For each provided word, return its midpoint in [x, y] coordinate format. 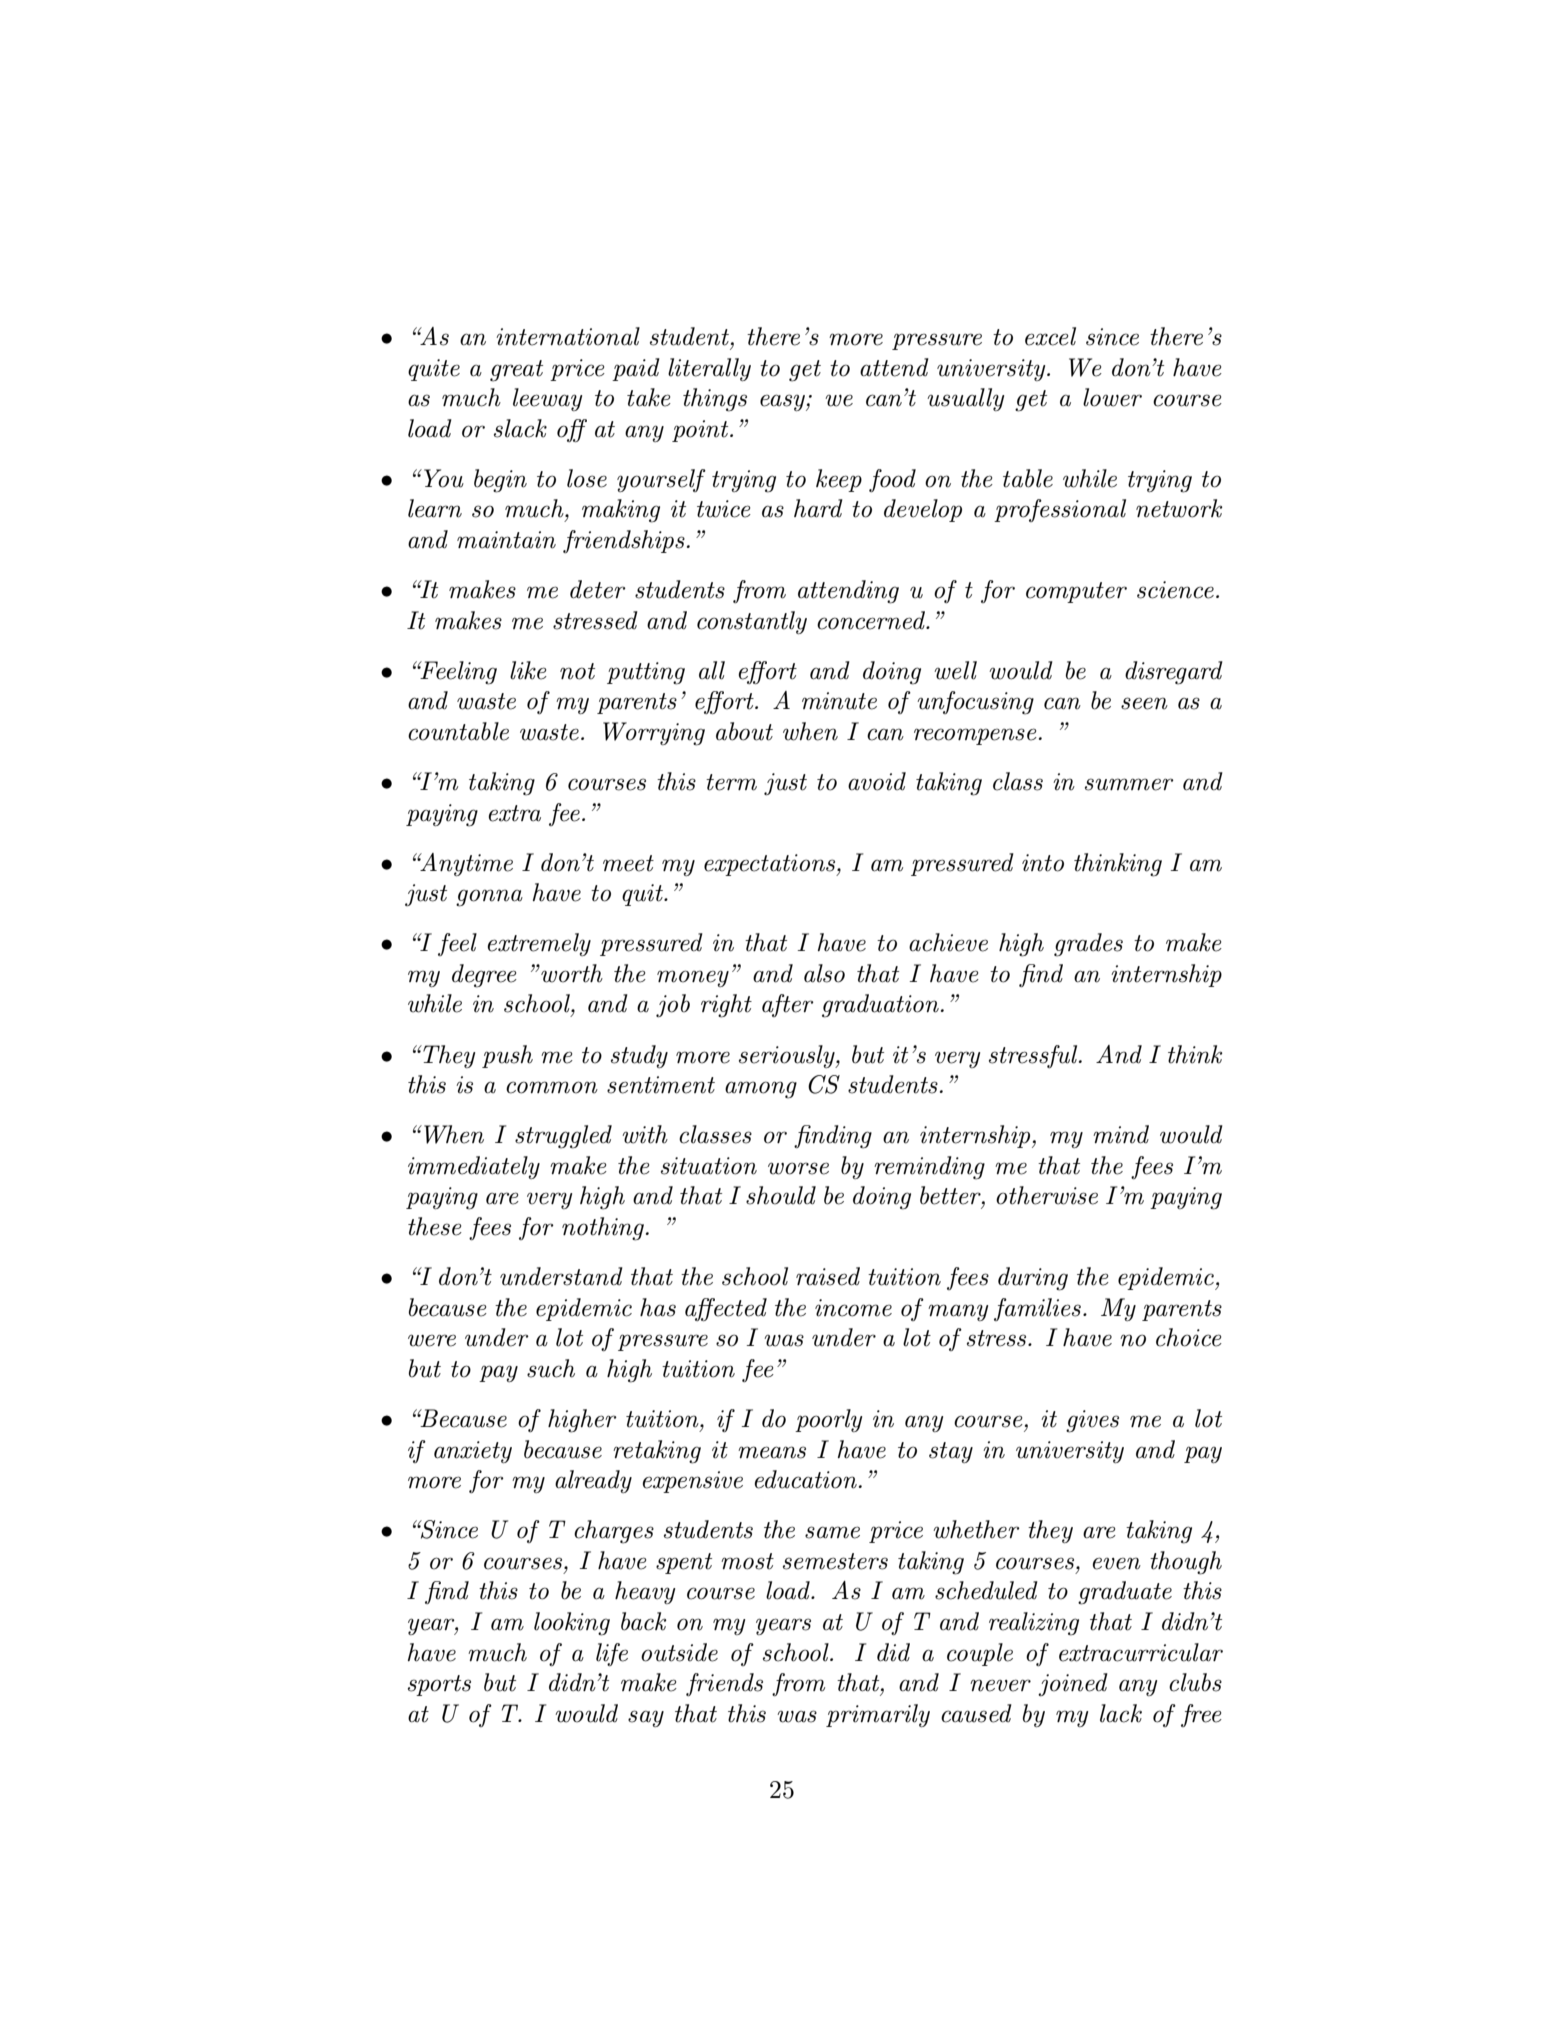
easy [783, 403]
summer [1129, 784]
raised [828, 1276]
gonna [489, 898]
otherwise [1047, 1195]
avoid [877, 781]
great [516, 371]
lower [1112, 397]
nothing [603, 1229]
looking [572, 1624]
